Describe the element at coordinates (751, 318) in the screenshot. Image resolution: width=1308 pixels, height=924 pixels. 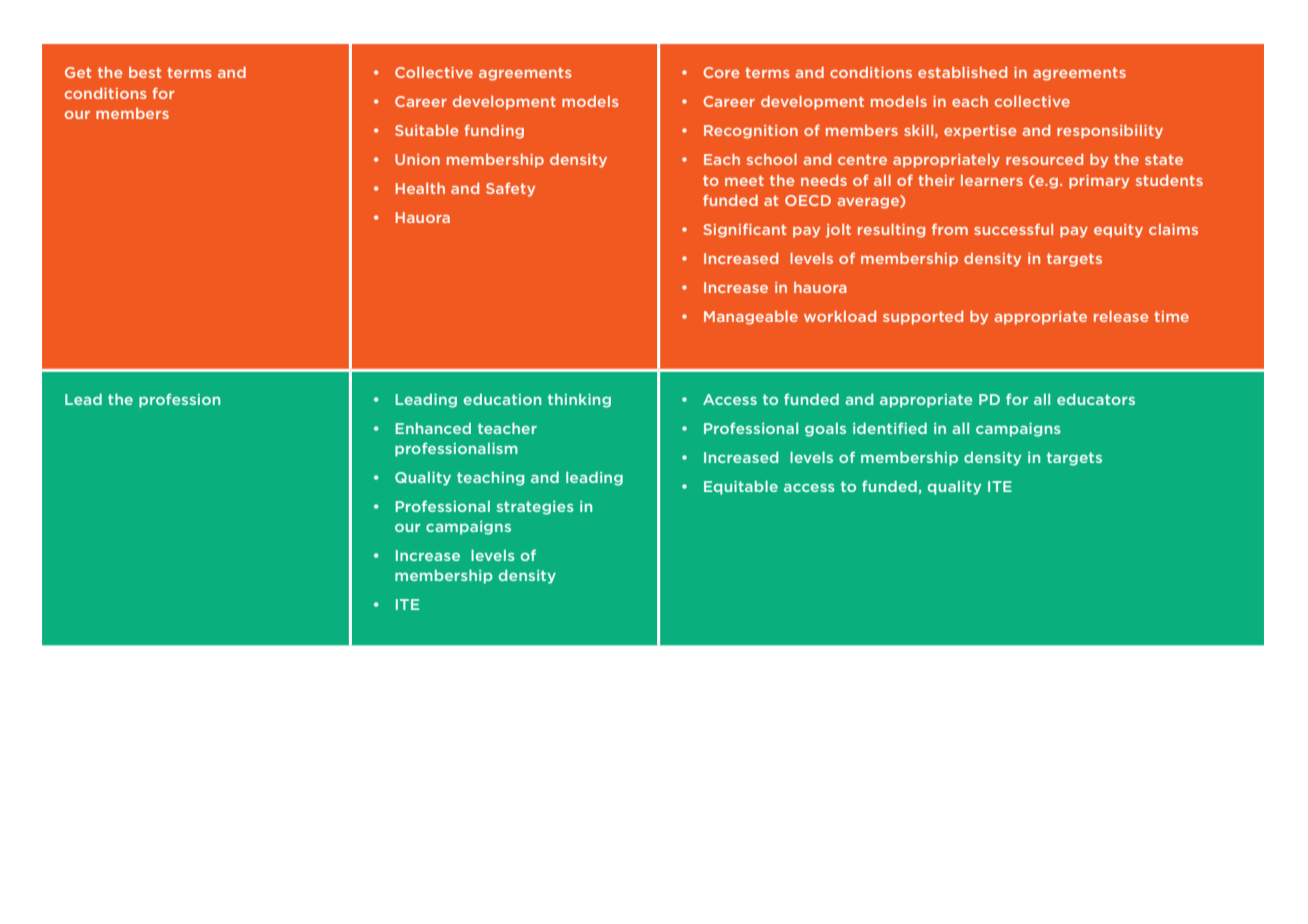
I see `Manageable` at that location.
